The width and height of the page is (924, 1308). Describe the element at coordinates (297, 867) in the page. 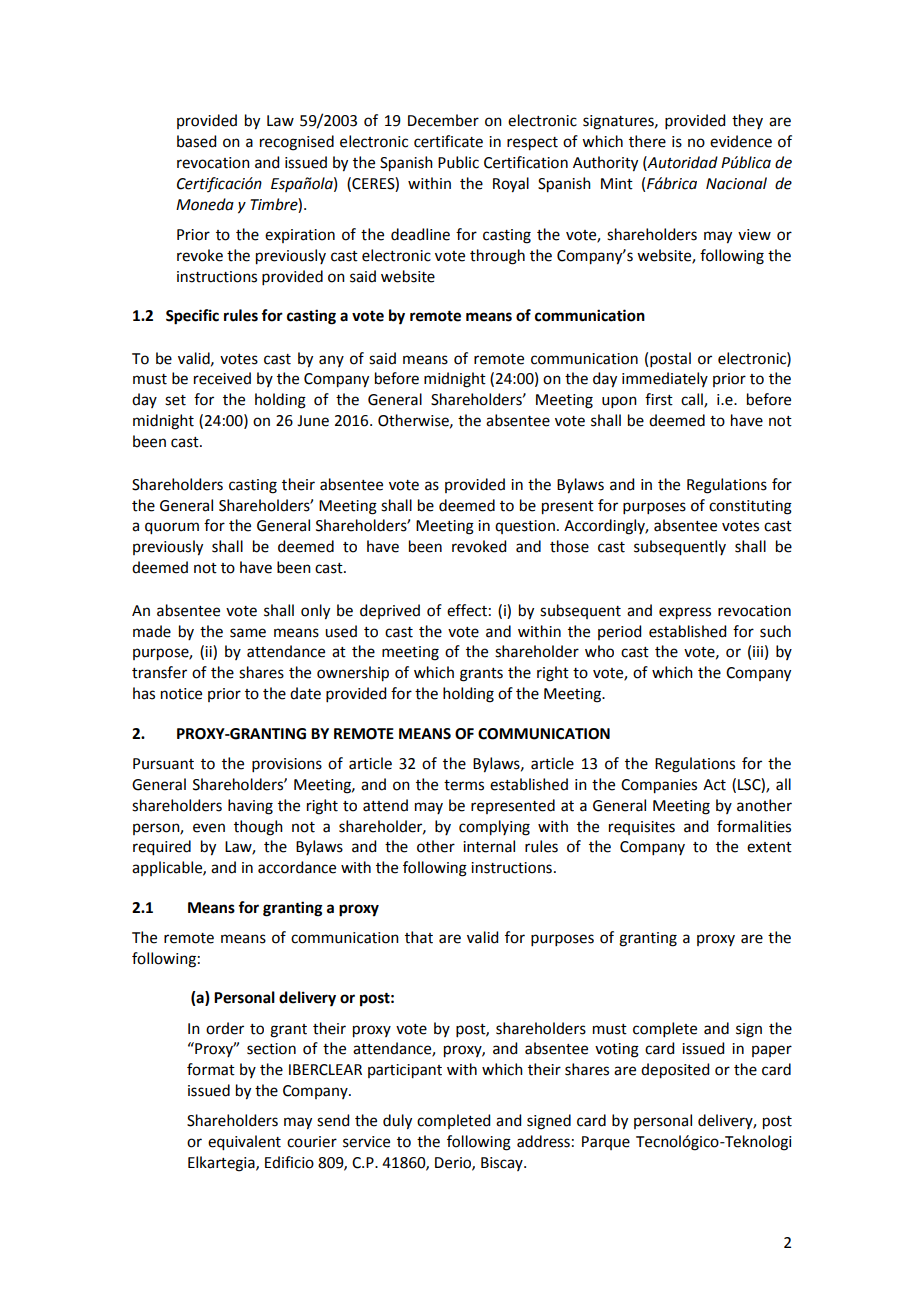

I see `accordance` at that location.
